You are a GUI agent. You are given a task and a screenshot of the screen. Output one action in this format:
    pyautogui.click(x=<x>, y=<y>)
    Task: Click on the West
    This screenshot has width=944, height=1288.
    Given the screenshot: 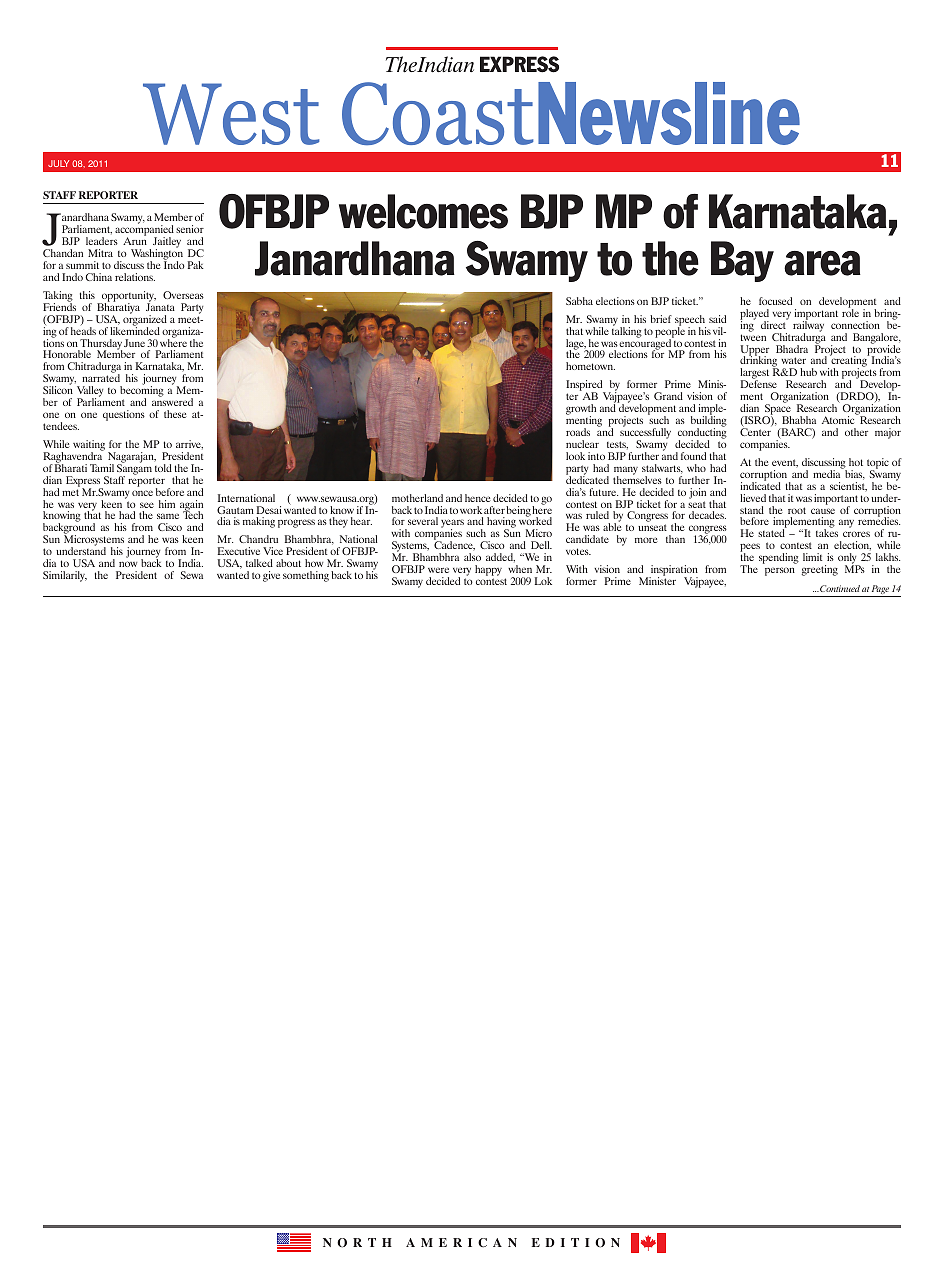 What is the action you would take?
    pyautogui.click(x=231, y=114)
